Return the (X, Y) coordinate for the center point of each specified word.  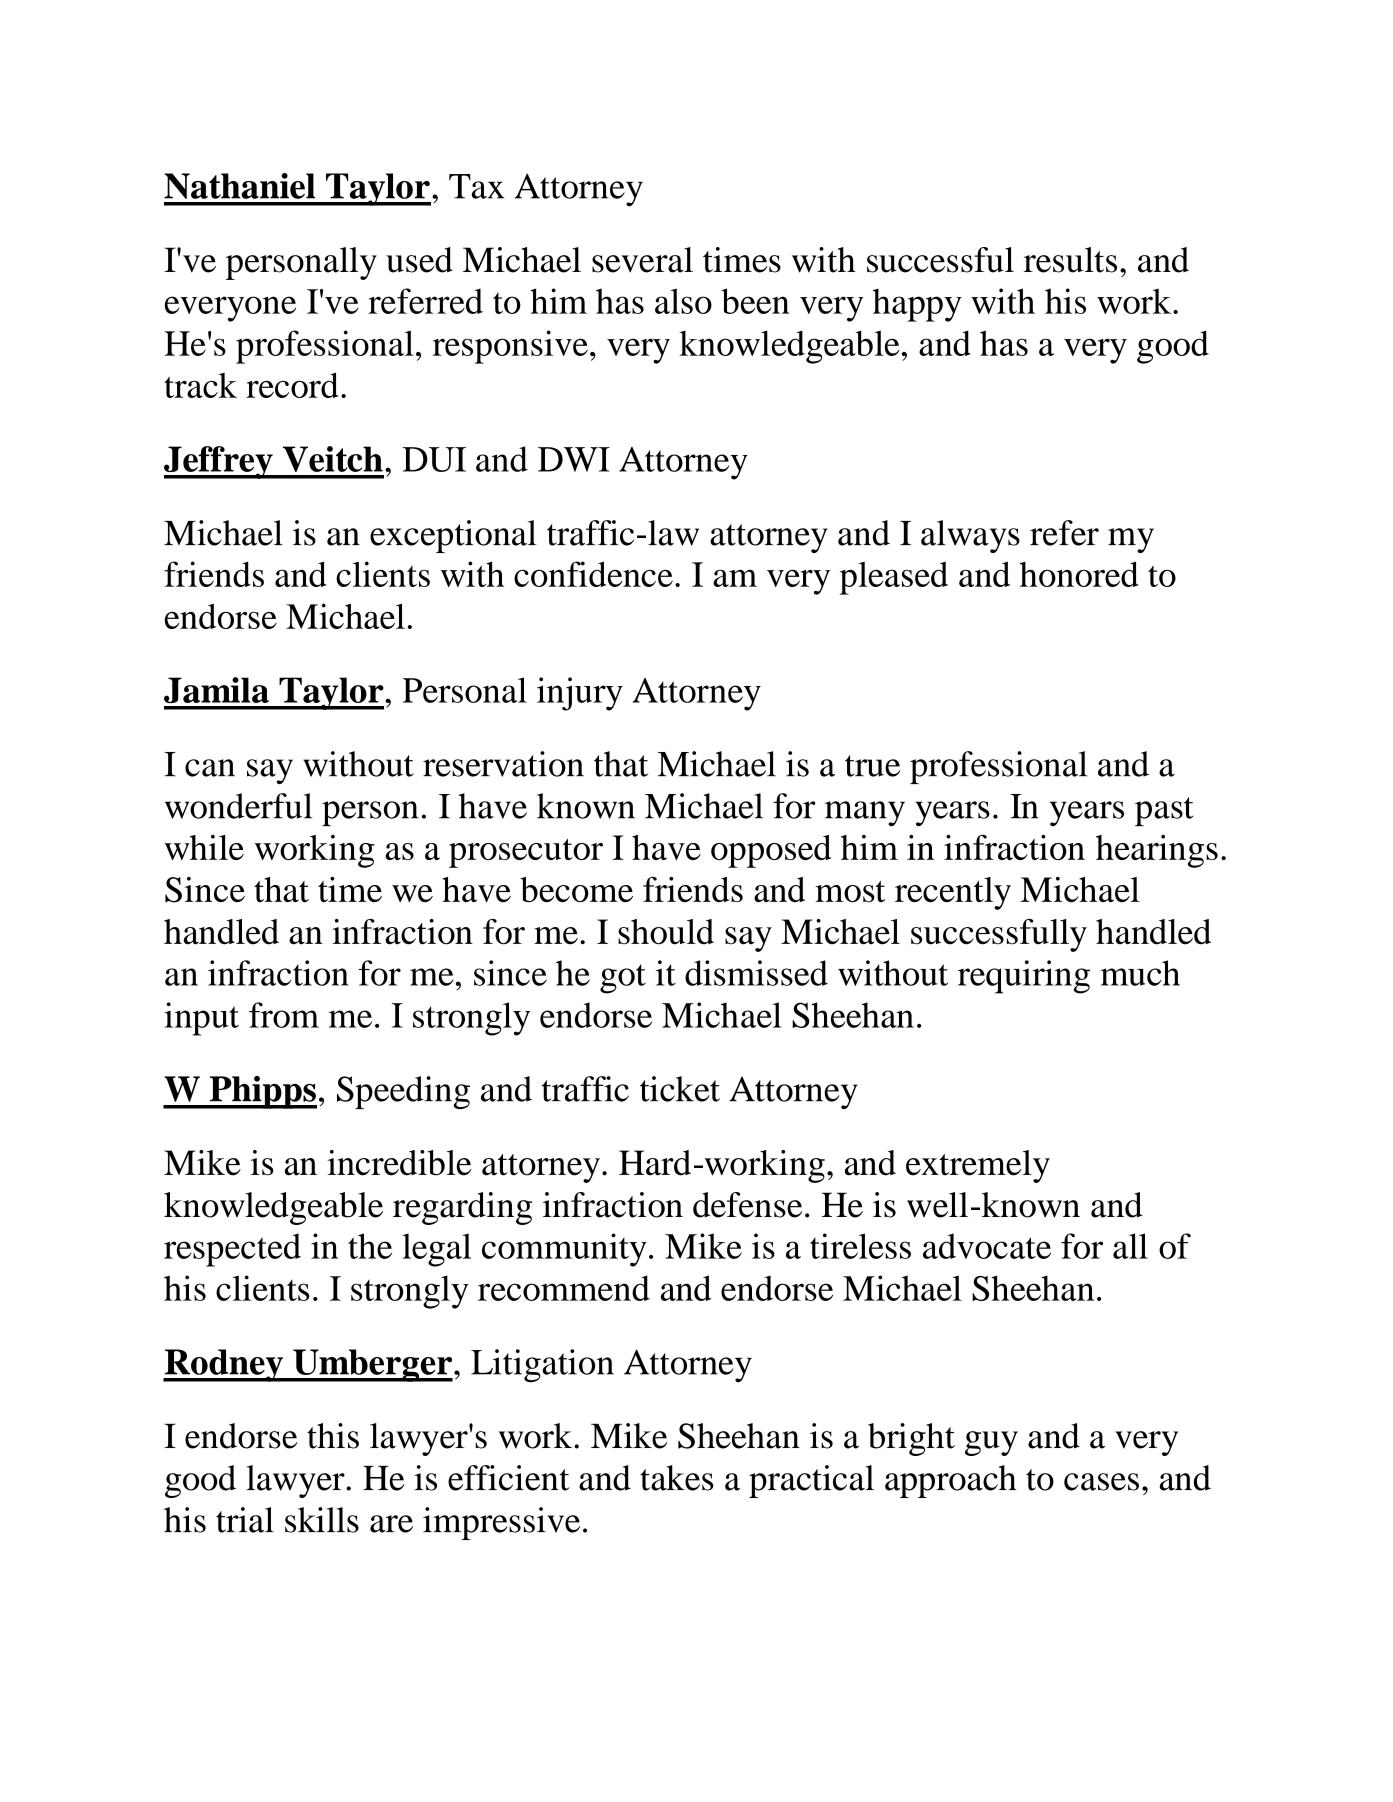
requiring (1024, 977)
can (210, 768)
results (1070, 260)
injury (580, 694)
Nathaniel (239, 186)
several (642, 260)
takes (677, 1478)
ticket (680, 1089)
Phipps (262, 1092)
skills (322, 1520)
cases (1101, 1482)
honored (1079, 574)
